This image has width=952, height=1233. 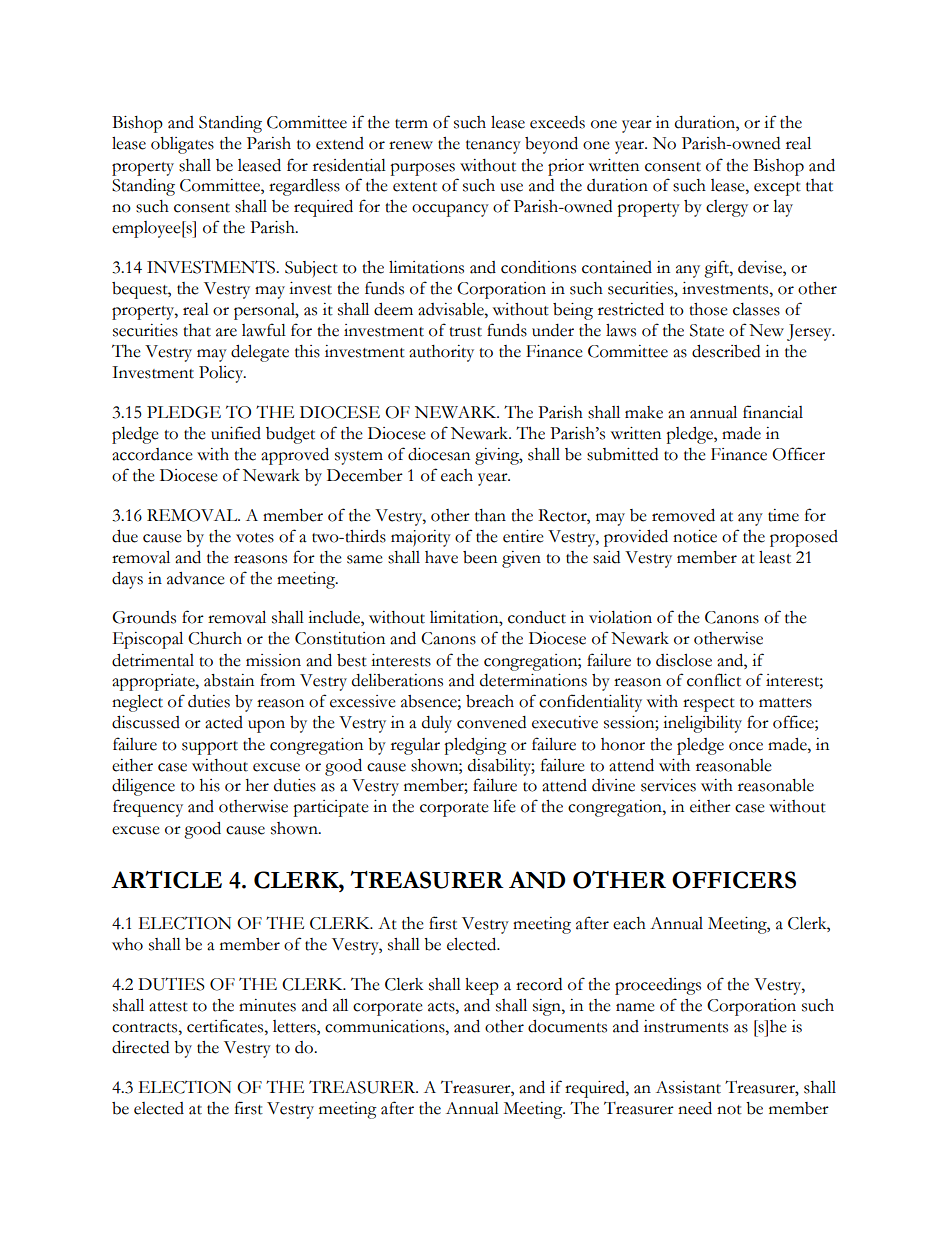 What do you see at coordinates (215, 638) in the image?
I see `Church` at bounding box center [215, 638].
